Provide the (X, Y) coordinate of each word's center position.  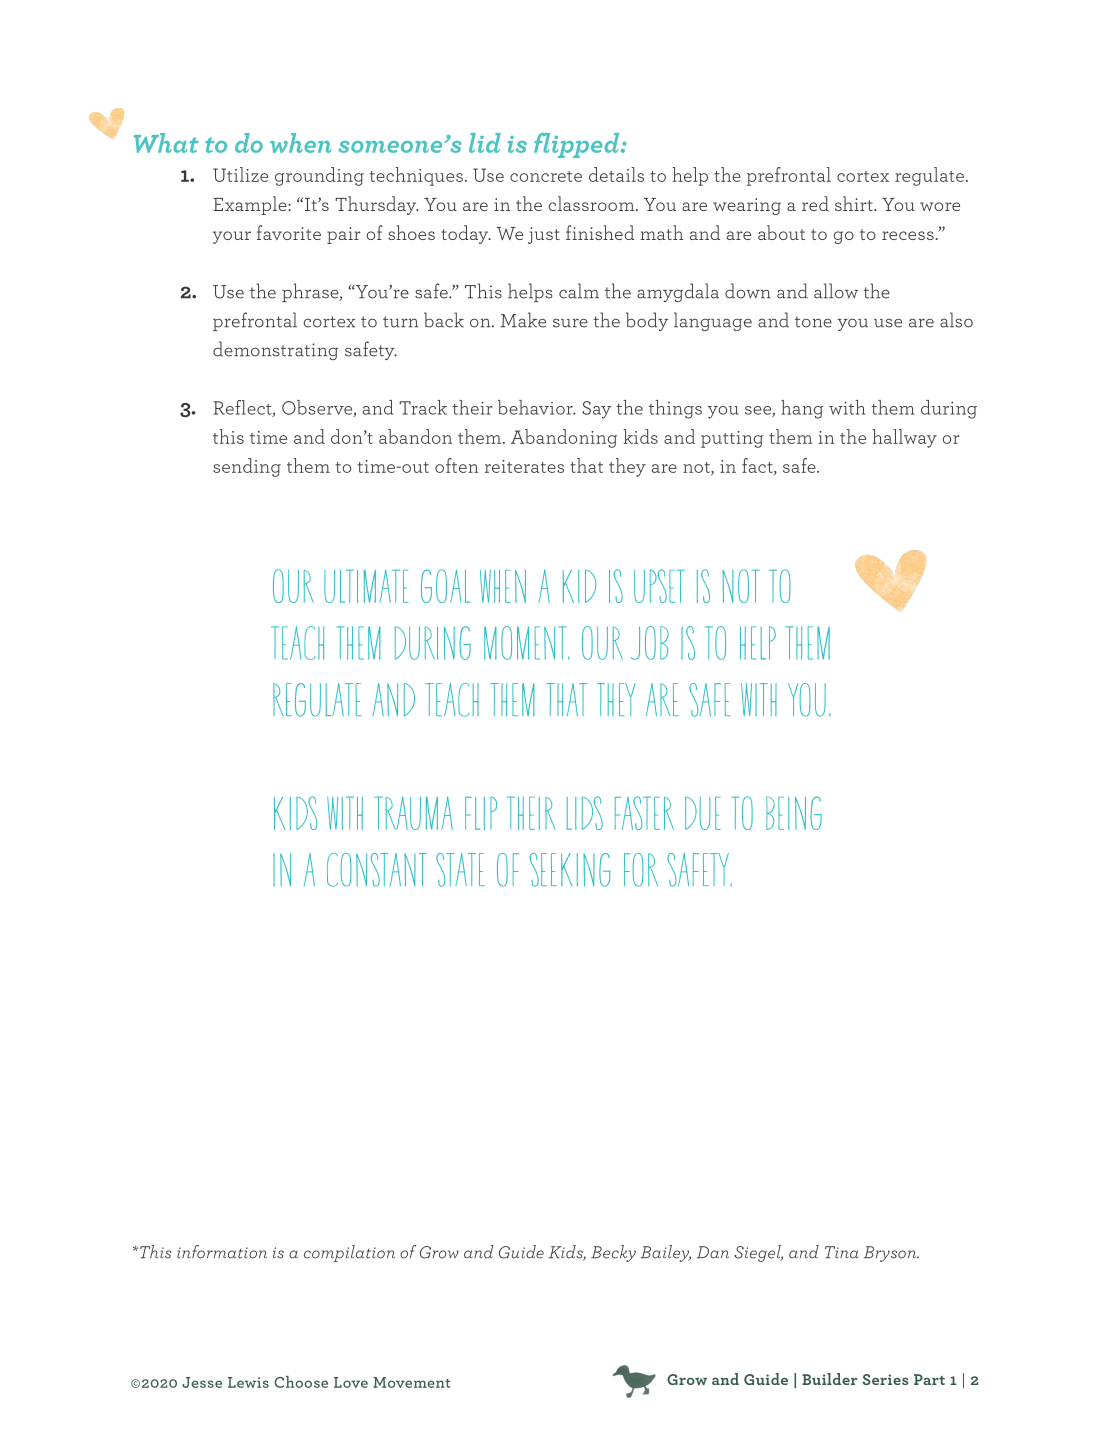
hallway (904, 438)
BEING (794, 813)
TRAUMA (414, 813)
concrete (546, 176)
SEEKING (570, 870)
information (222, 1252)
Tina (842, 1252)
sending (247, 467)
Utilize (240, 174)
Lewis (248, 1382)
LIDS (585, 813)
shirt (855, 203)
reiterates (524, 466)
